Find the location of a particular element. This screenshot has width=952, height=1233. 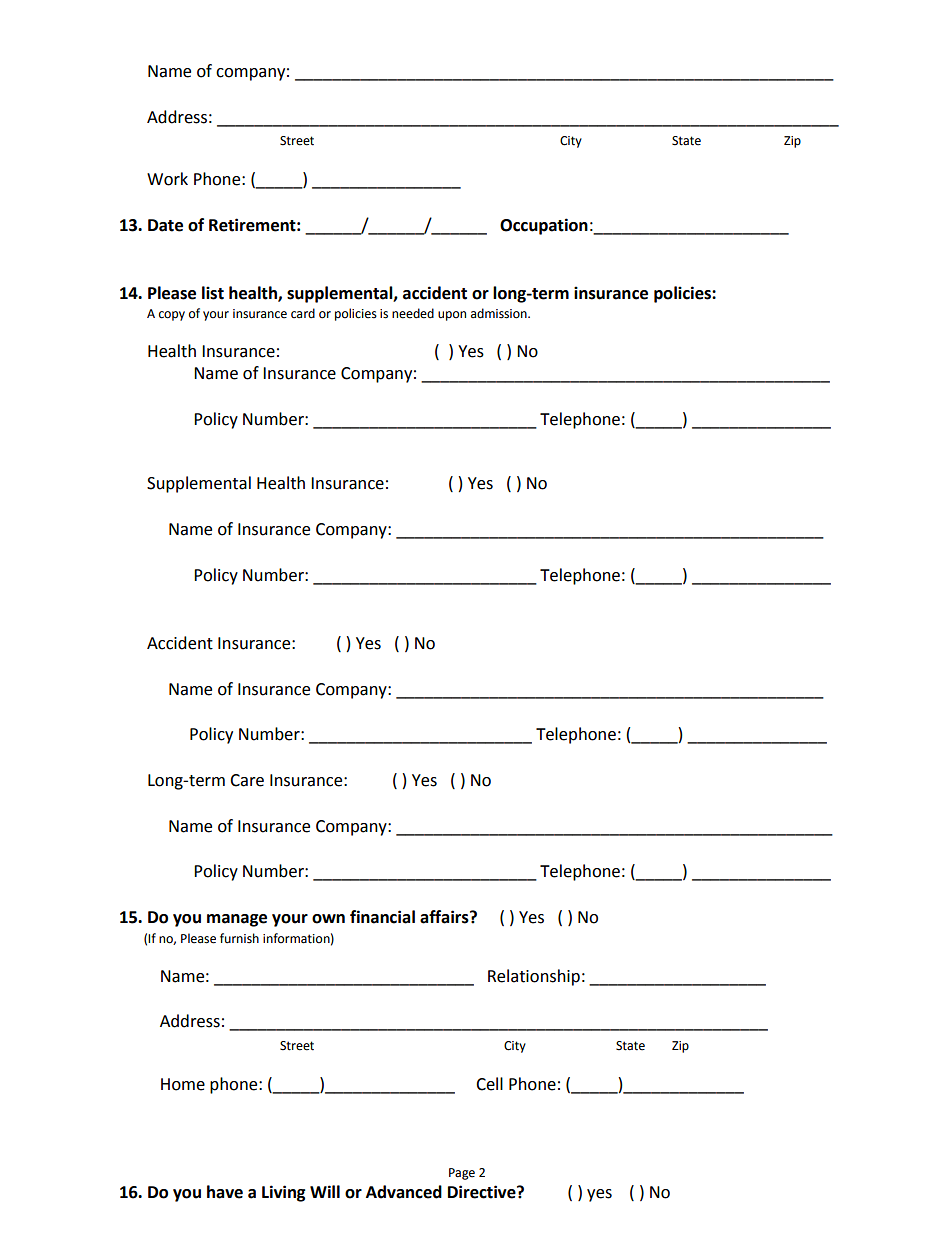

financial is located at coordinates (382, 917).
